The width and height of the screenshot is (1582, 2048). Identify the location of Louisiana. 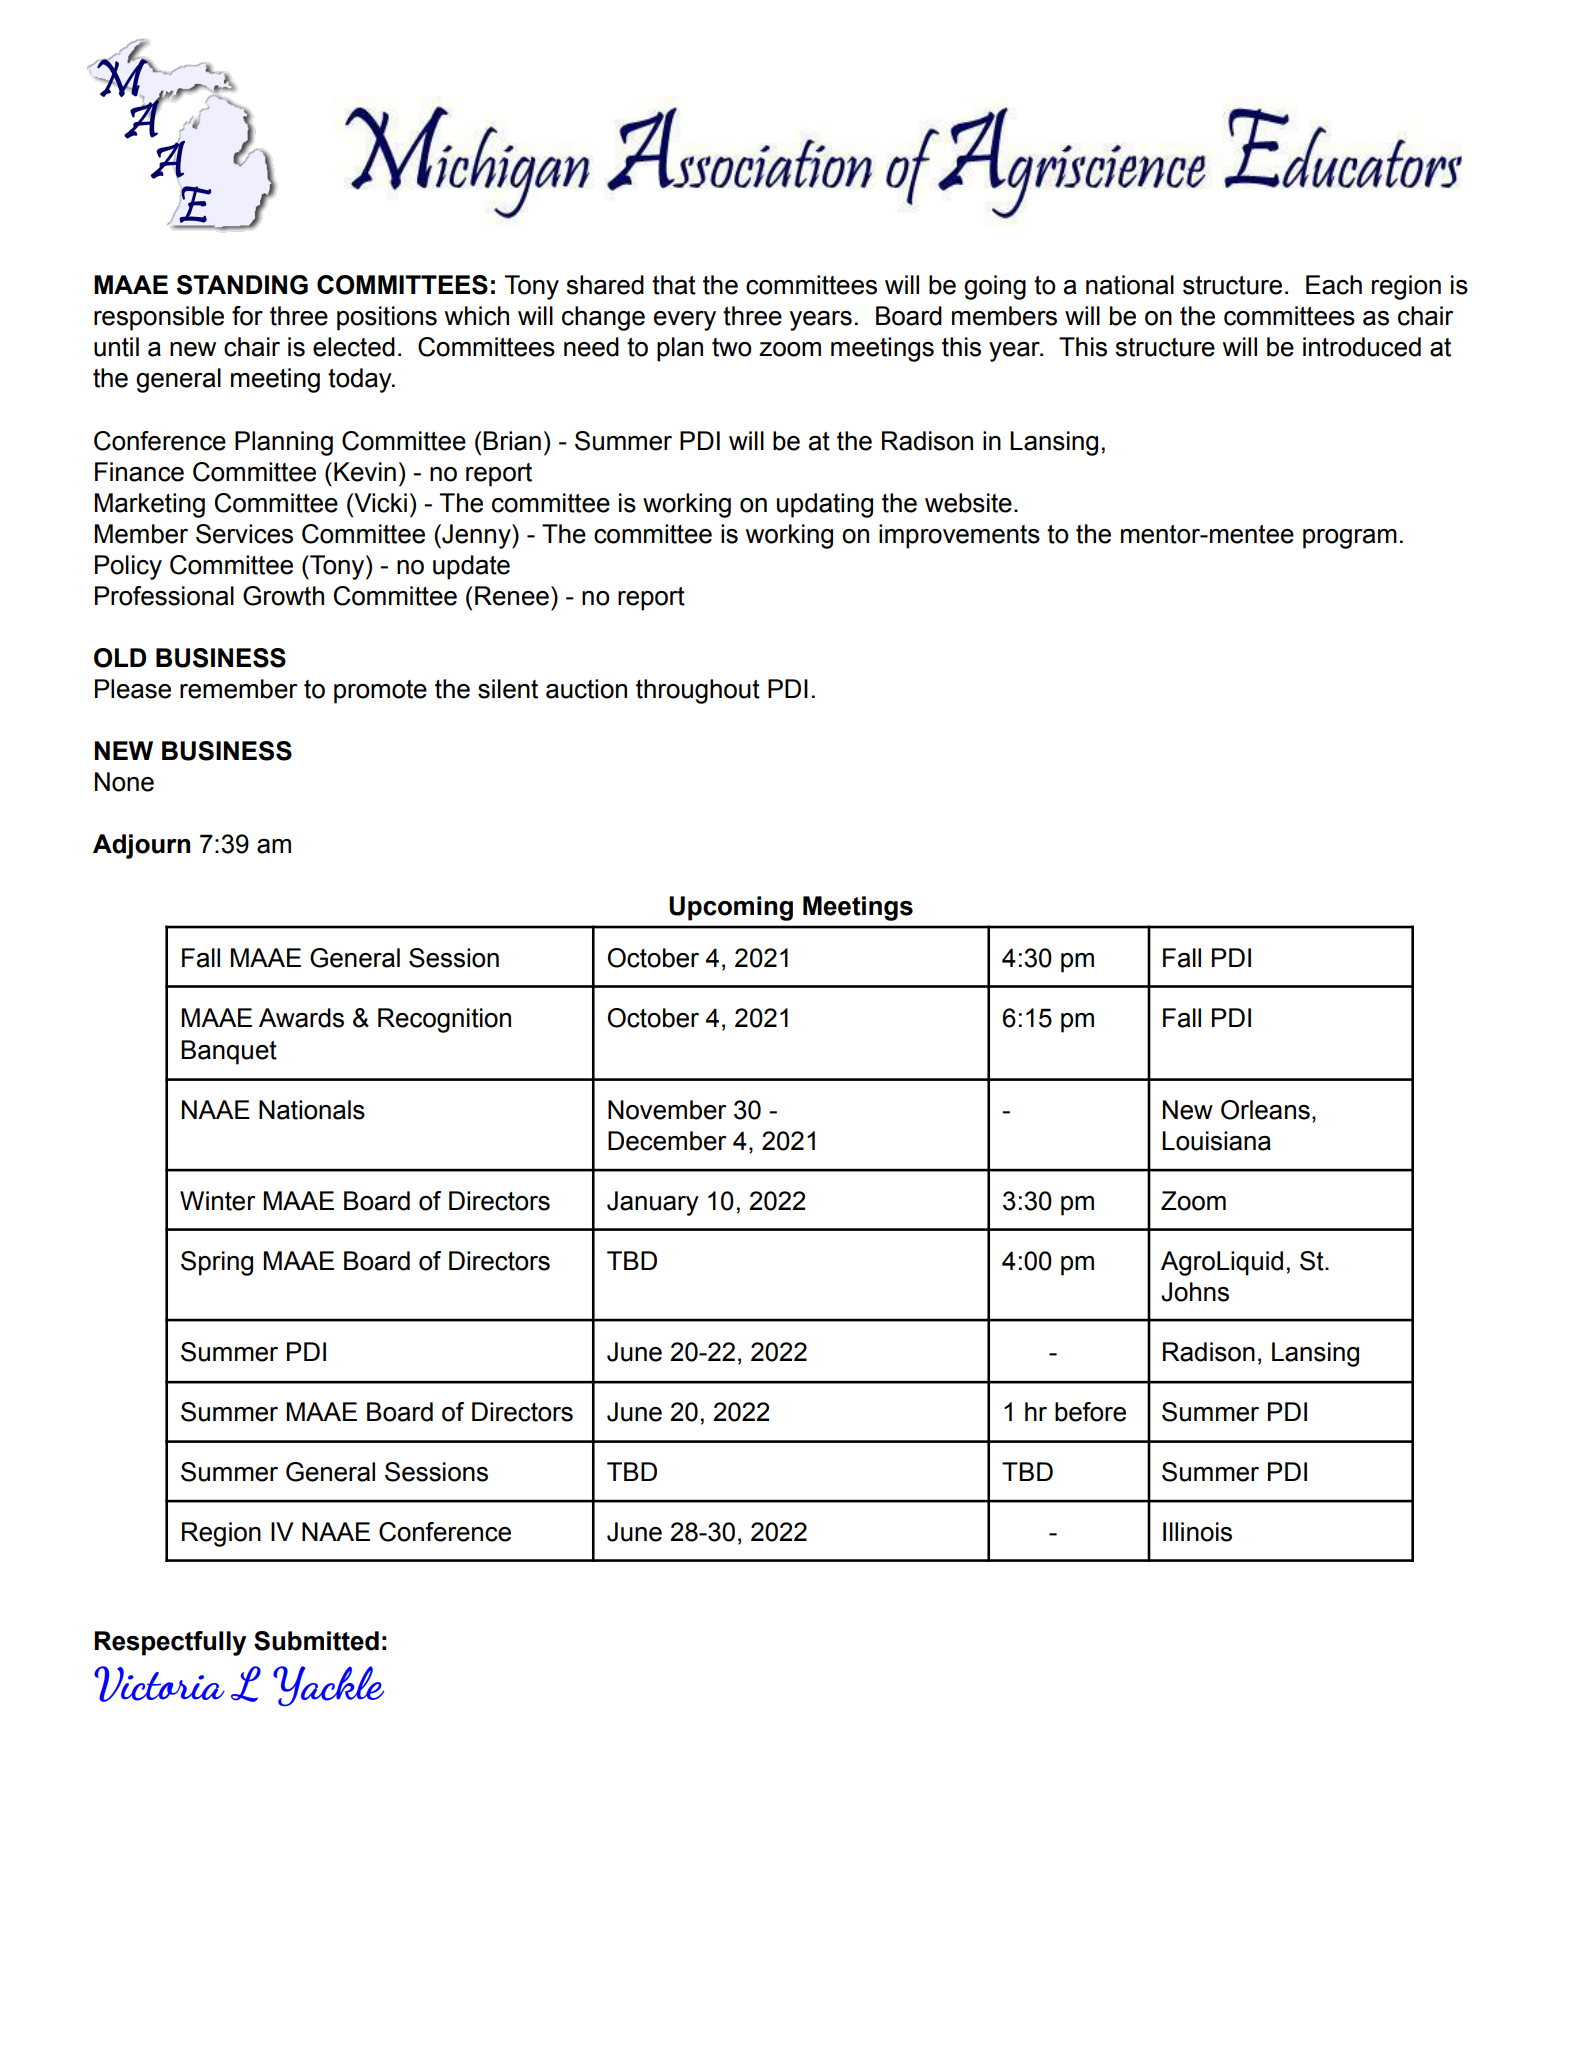
(1216, 1141).
